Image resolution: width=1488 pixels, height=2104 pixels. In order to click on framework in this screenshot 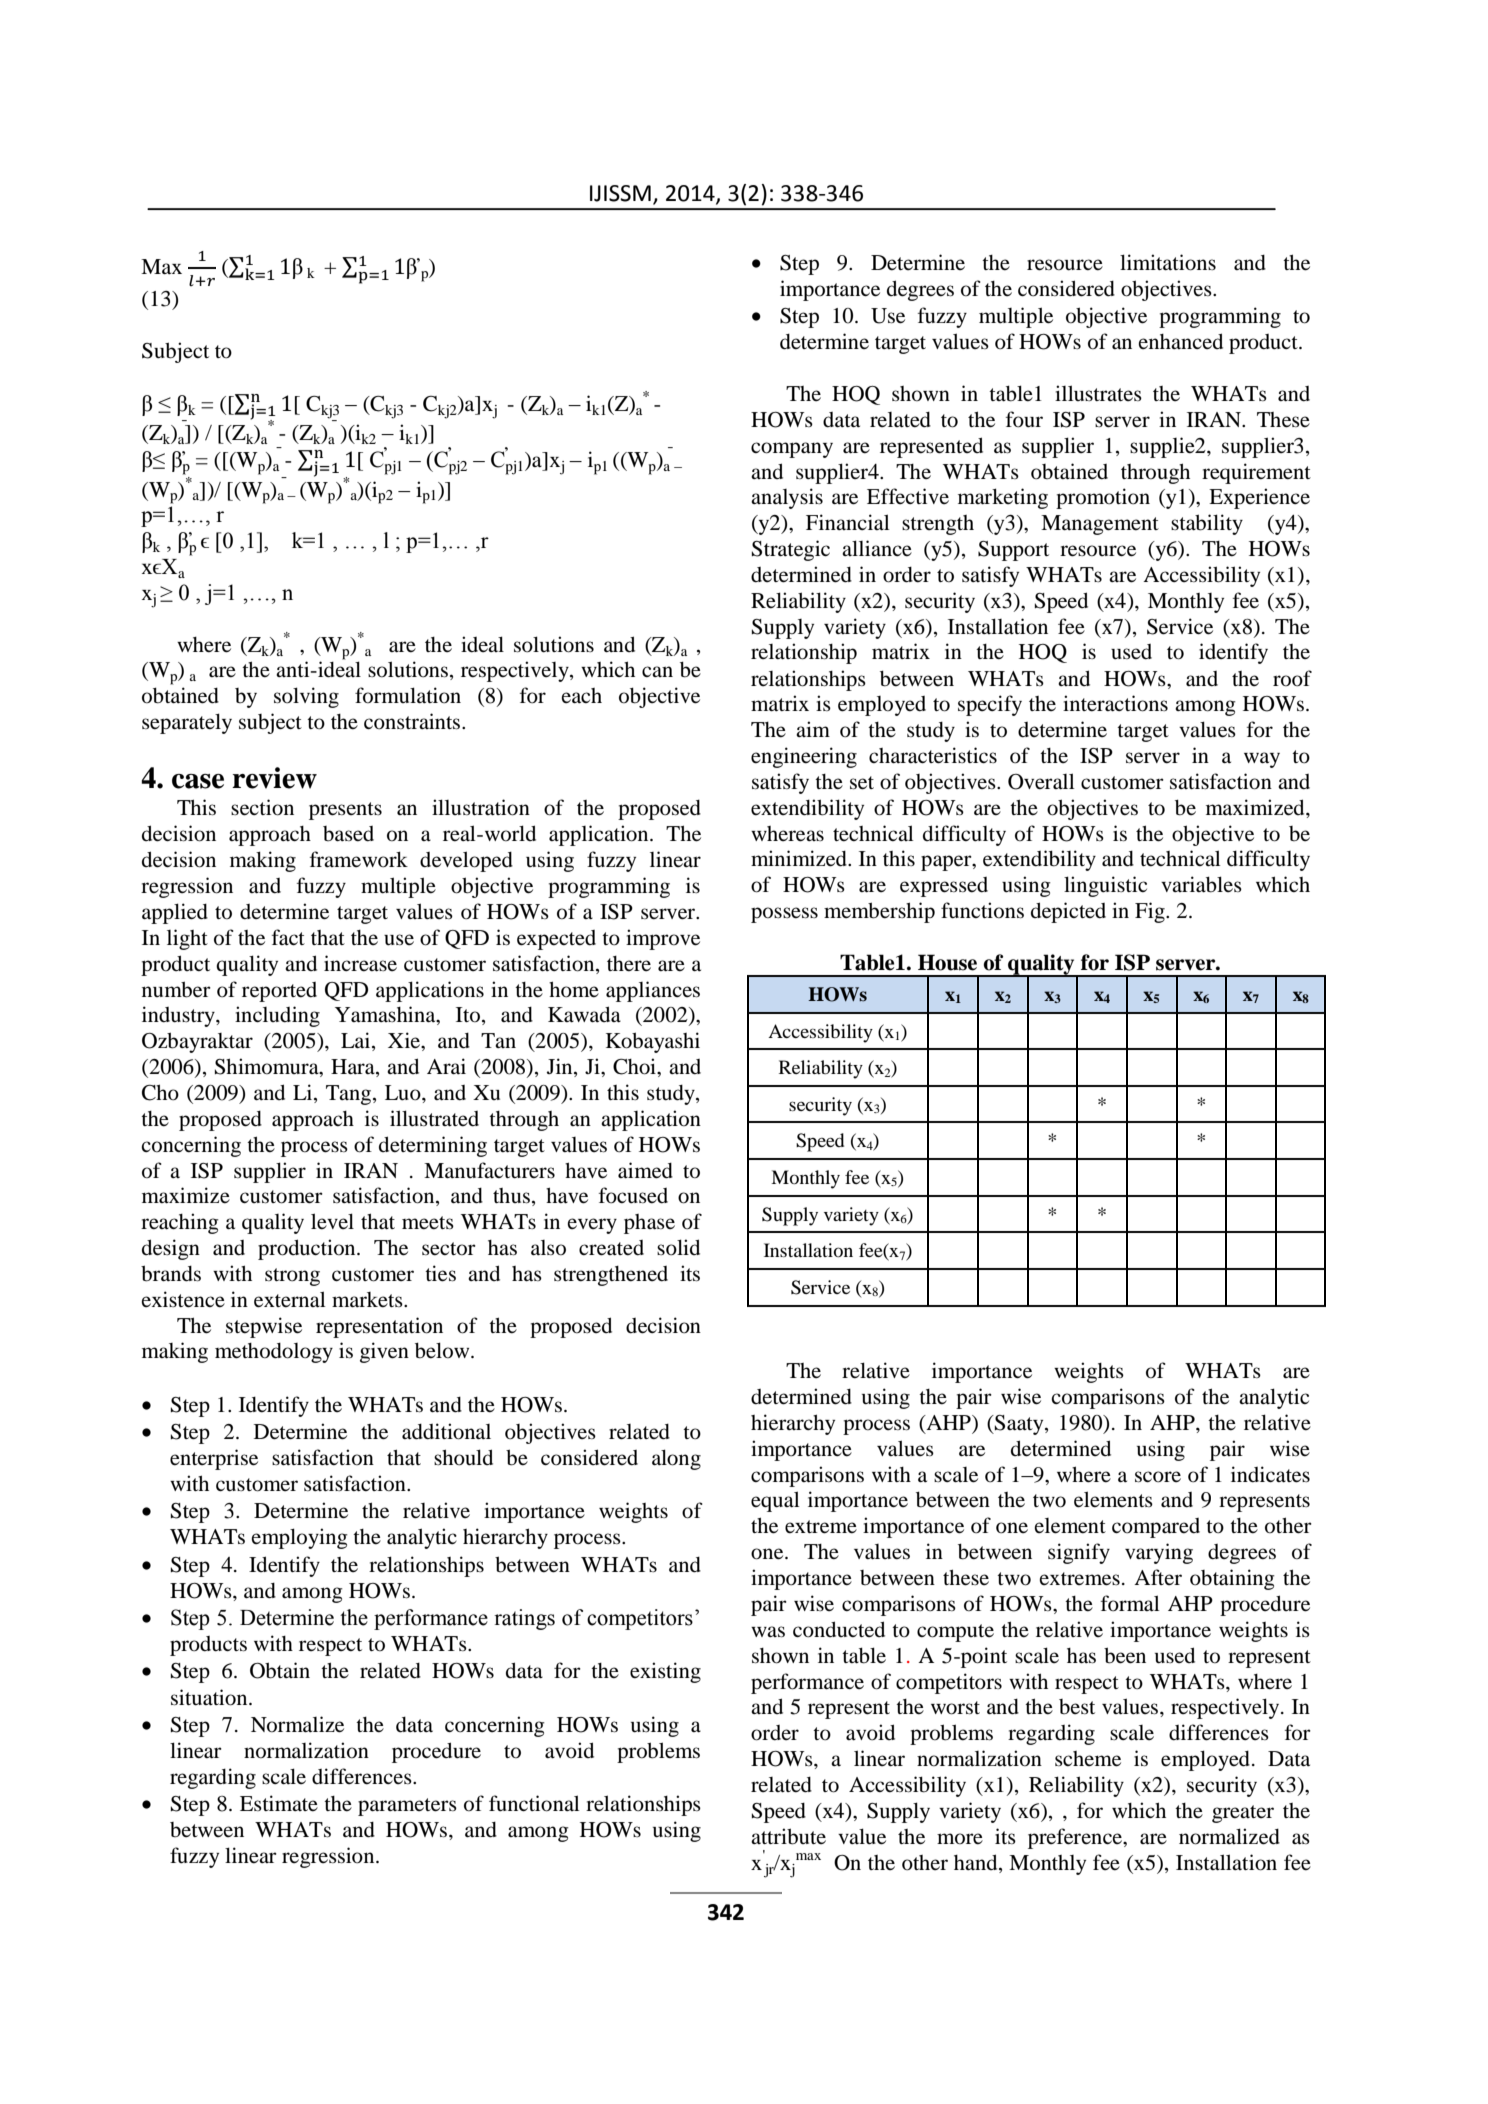, I will do `click(359, 859)`.
